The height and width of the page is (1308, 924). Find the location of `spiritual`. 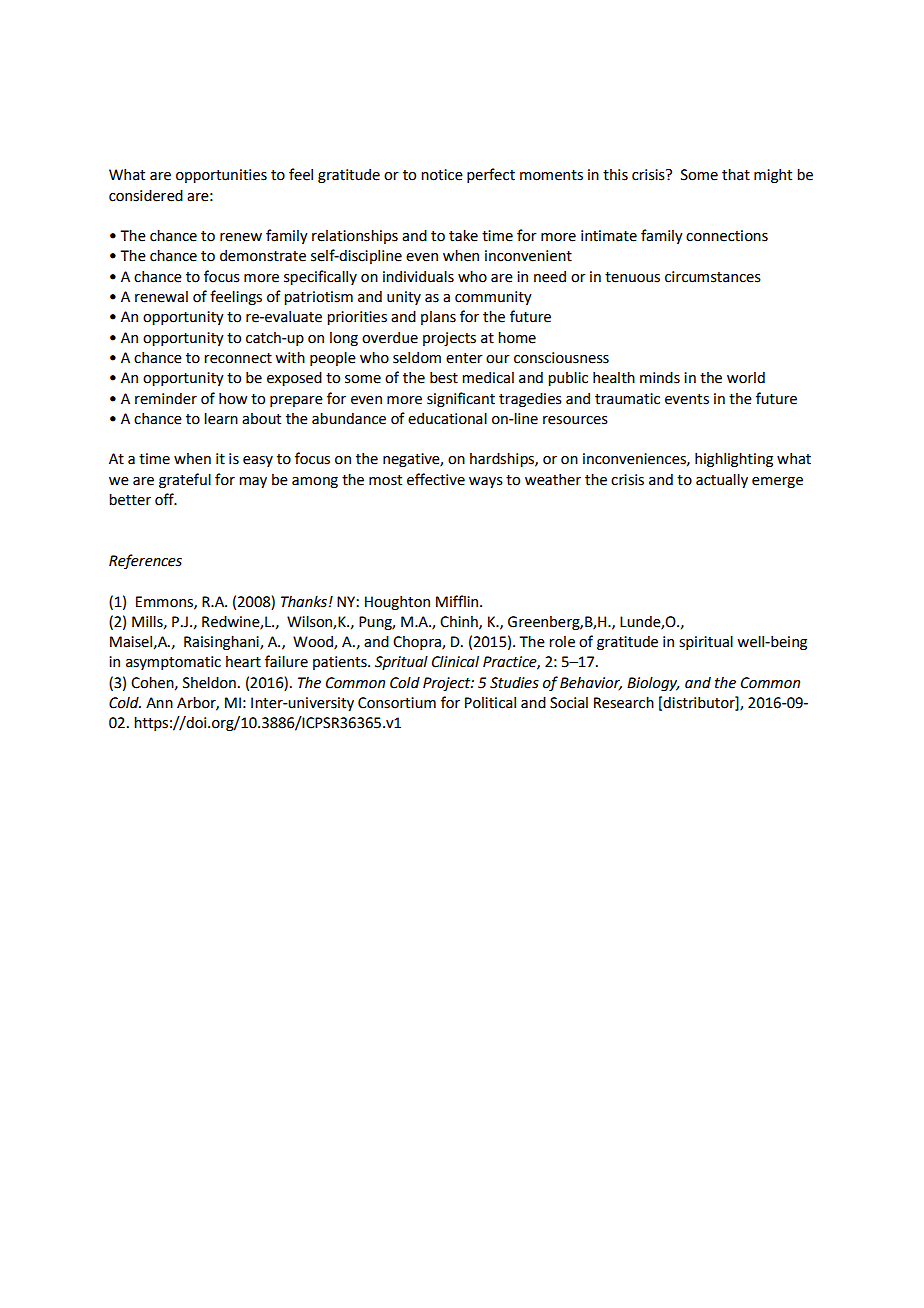

spiritual is located at coordinates (706, 642).
